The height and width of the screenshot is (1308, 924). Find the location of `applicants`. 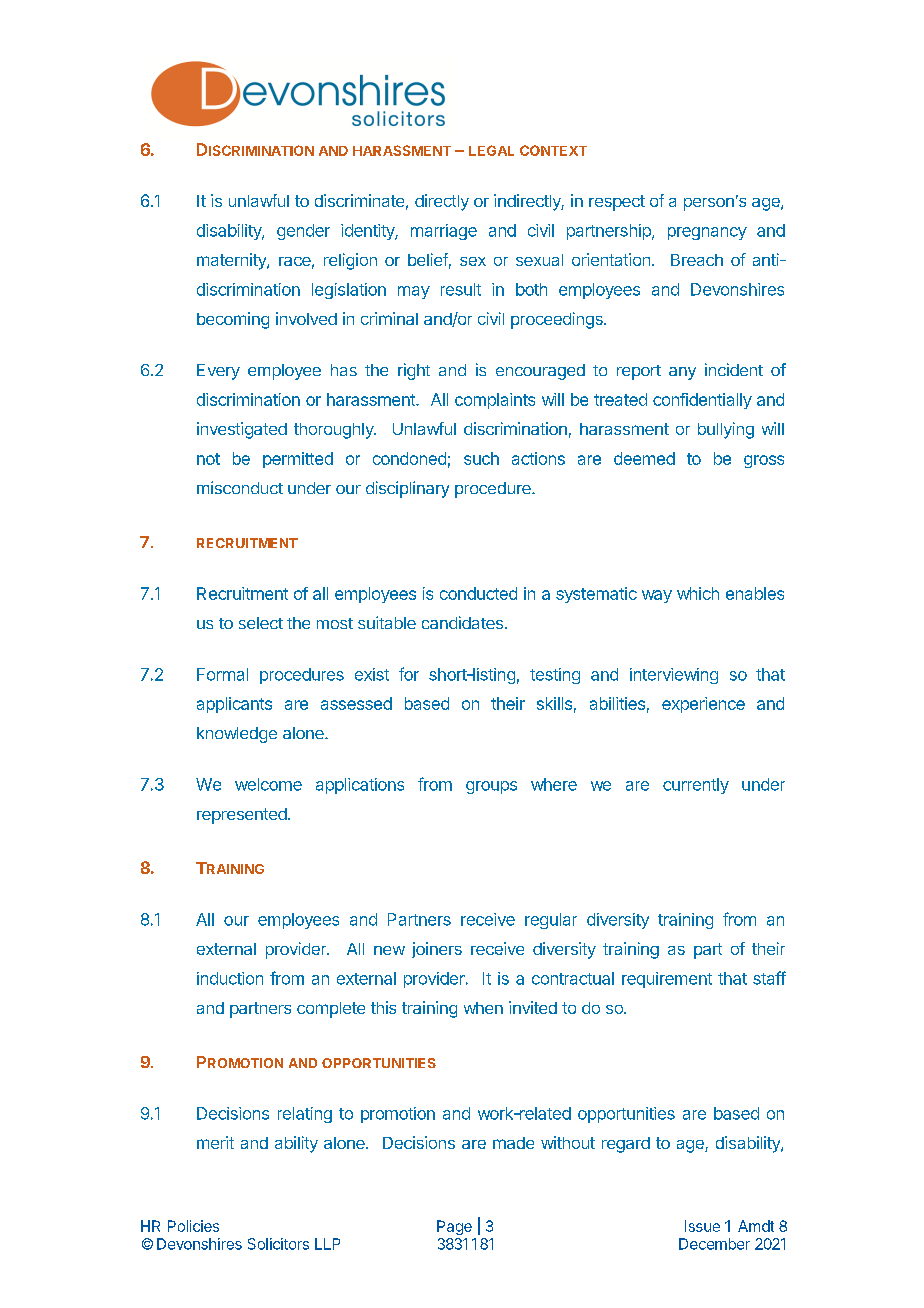

applicants is located at coordinates (234, 705).
